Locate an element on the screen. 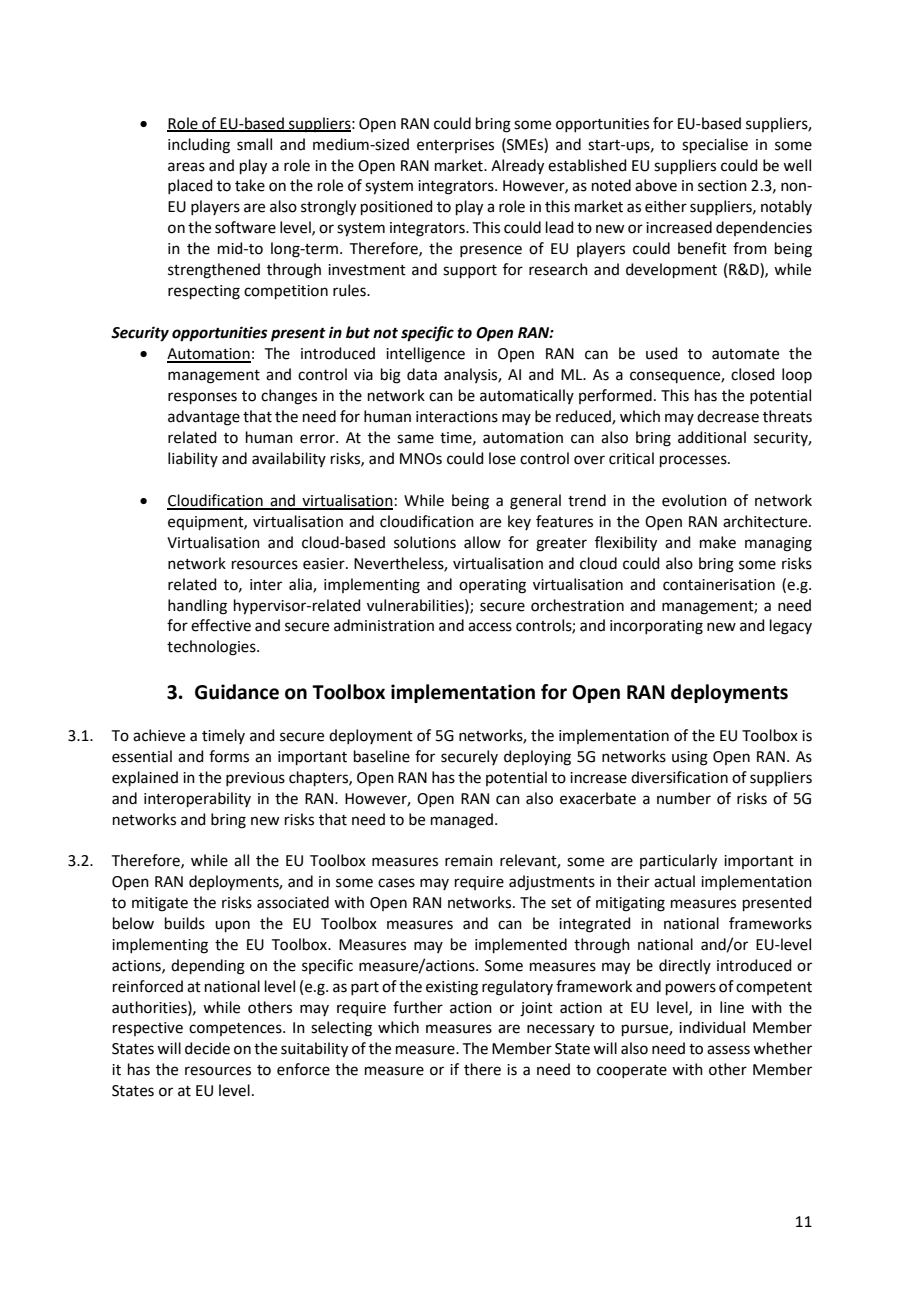 This screenshot has height=1308, width=924. incorporating is located at coordinates (656, 627).
